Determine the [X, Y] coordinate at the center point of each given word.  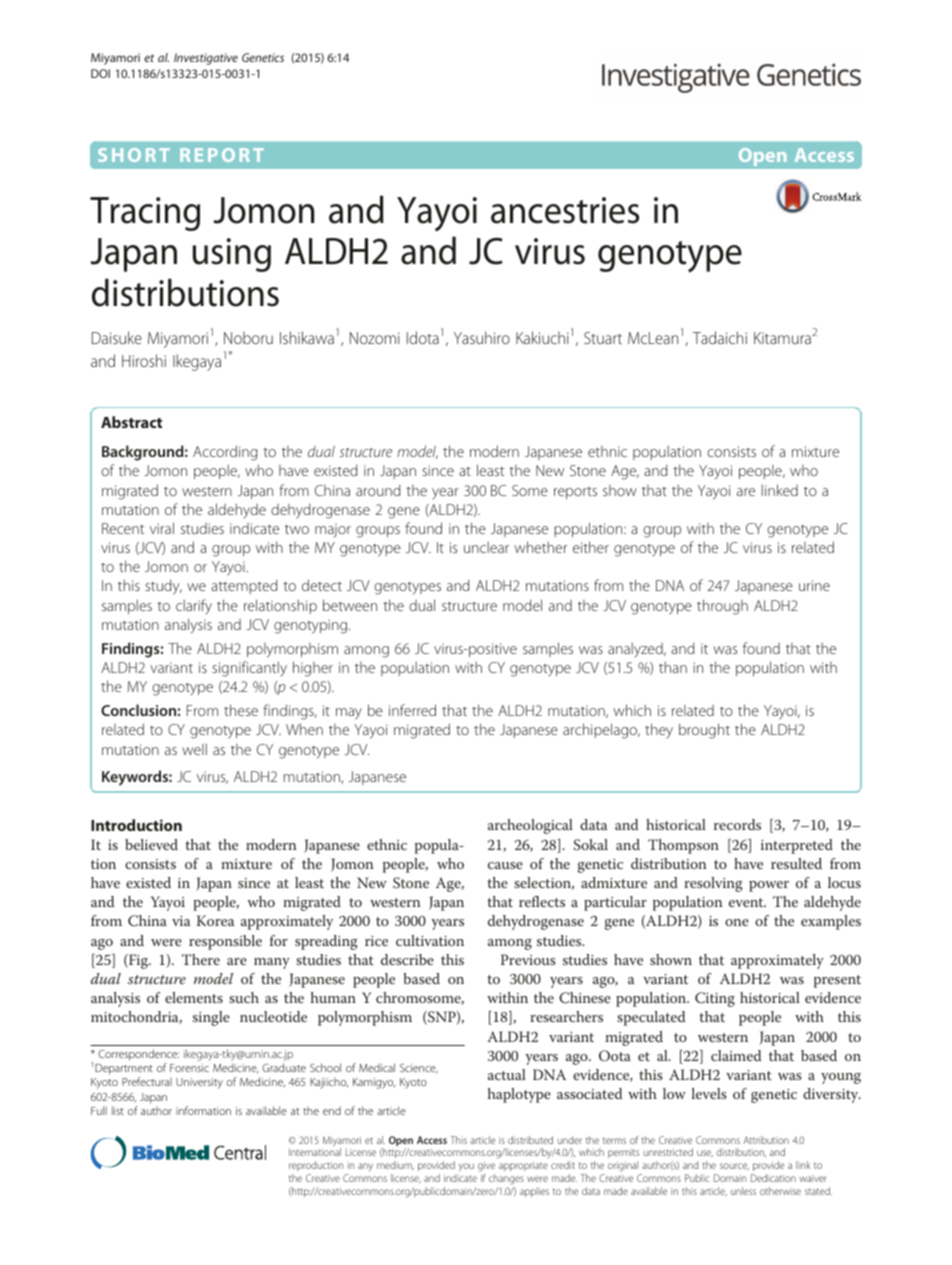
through [722, 607]
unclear [486, 547]
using [232, 255]
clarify [194, 607]
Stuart [603, 338]
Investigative [206, 59]
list [118, 1110]
